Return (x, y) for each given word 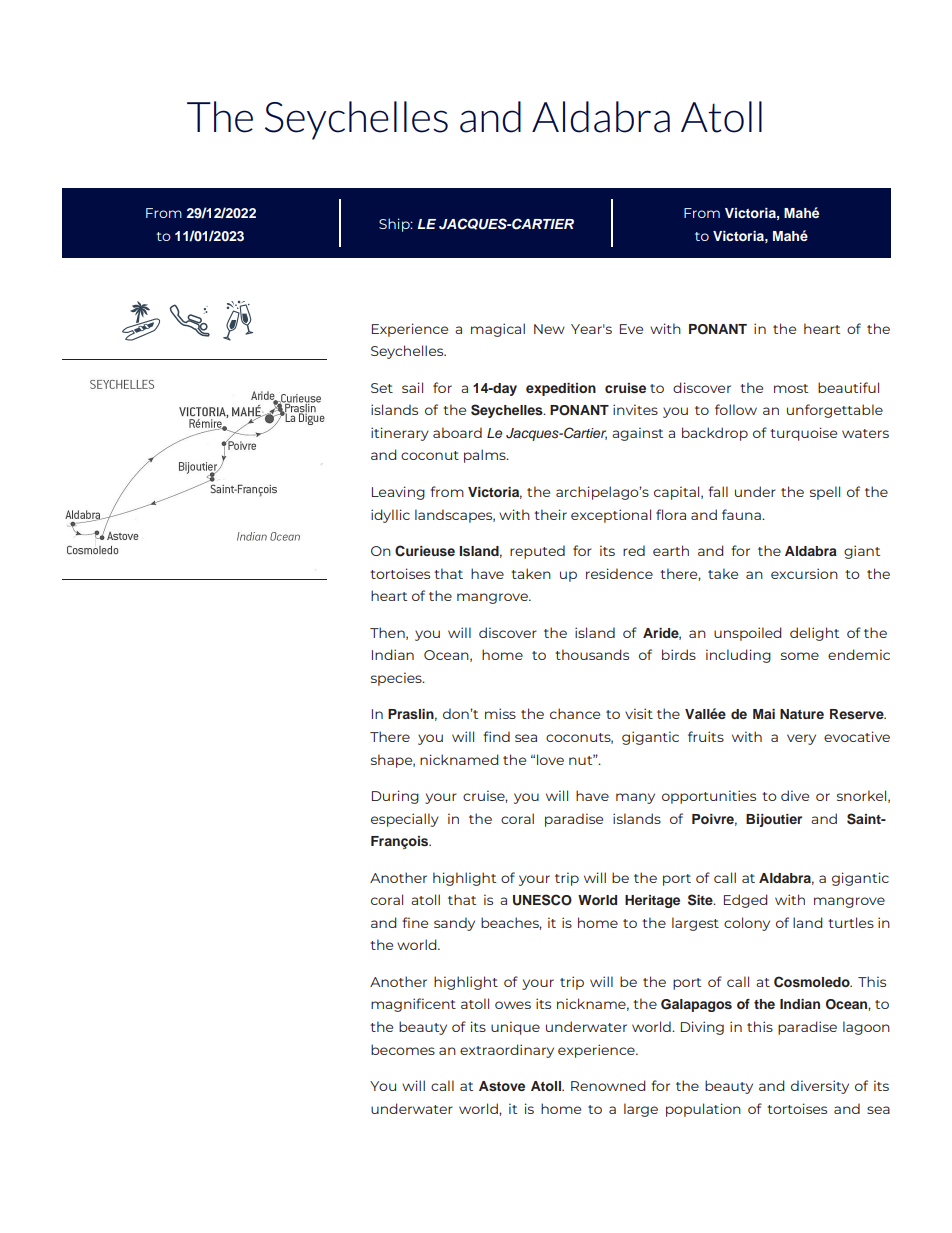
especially (405, 820)
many (635, 798)
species (397, 679)
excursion (804, 573)
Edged (745, 901)
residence (619, 573)
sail (412, 387)
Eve (631, 329)
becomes (403, 1049)
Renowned (608, 1085)
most (791, 388)
